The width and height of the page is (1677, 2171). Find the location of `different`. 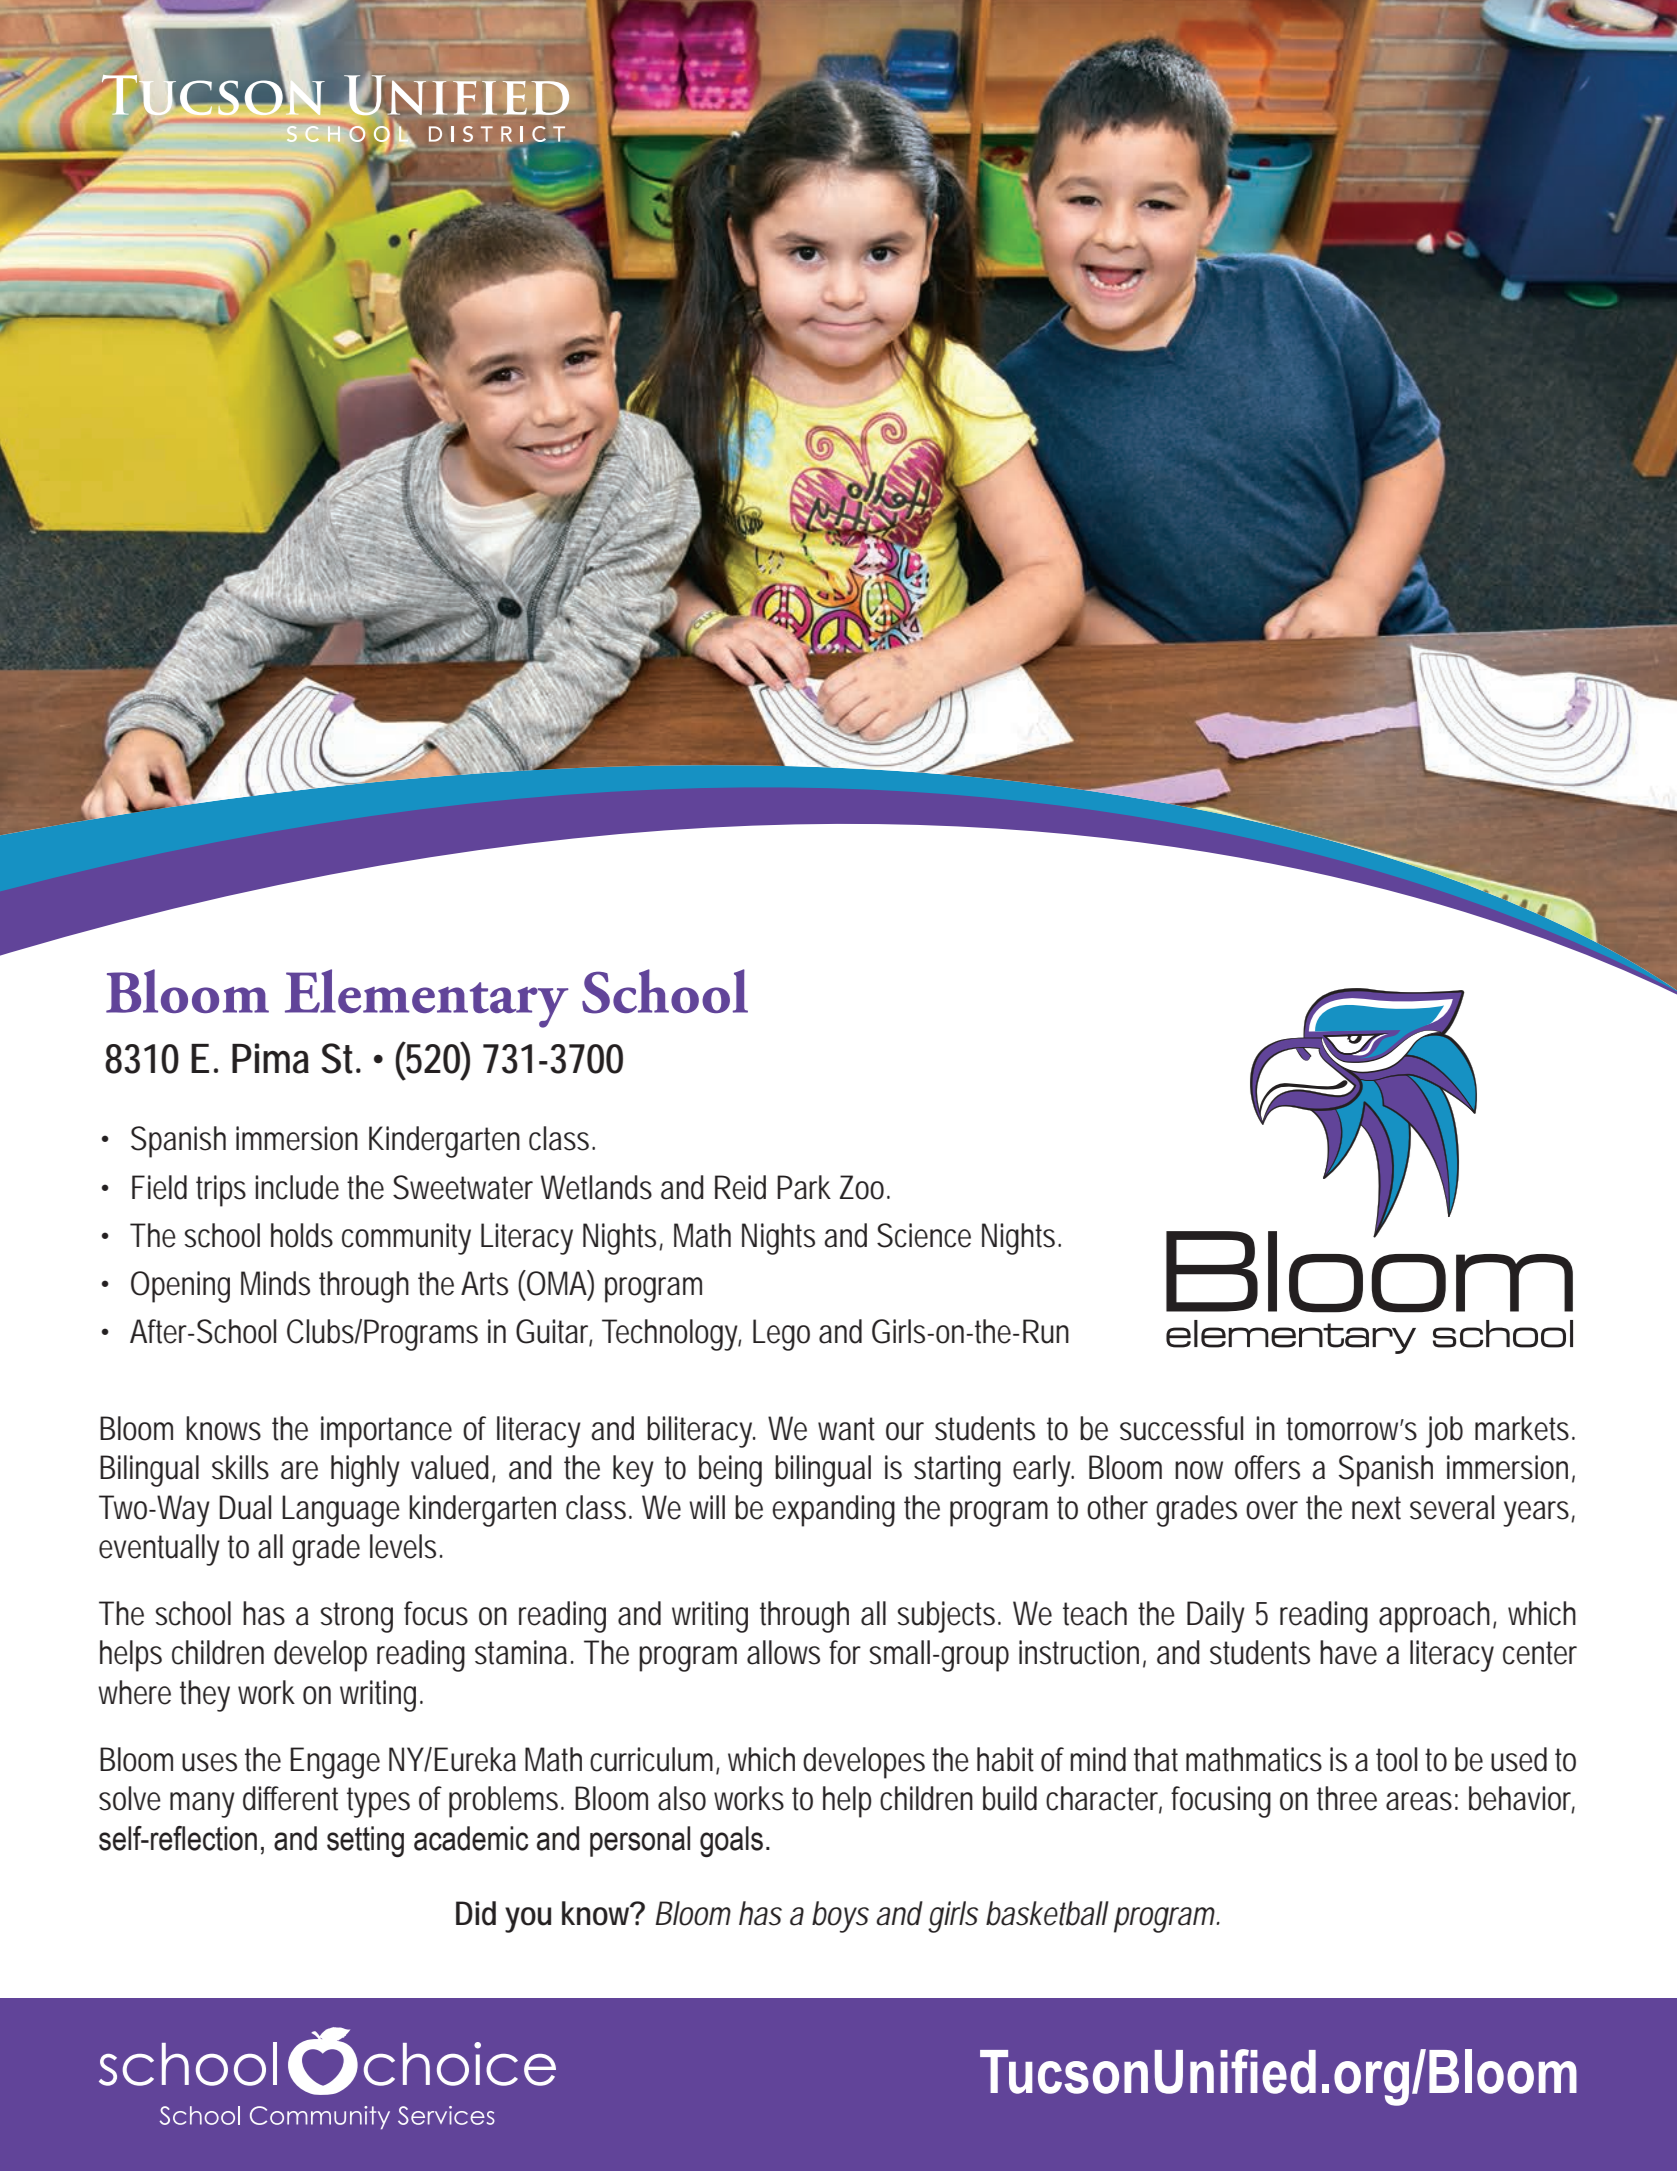

different is located at coordinates (290, 1798).
